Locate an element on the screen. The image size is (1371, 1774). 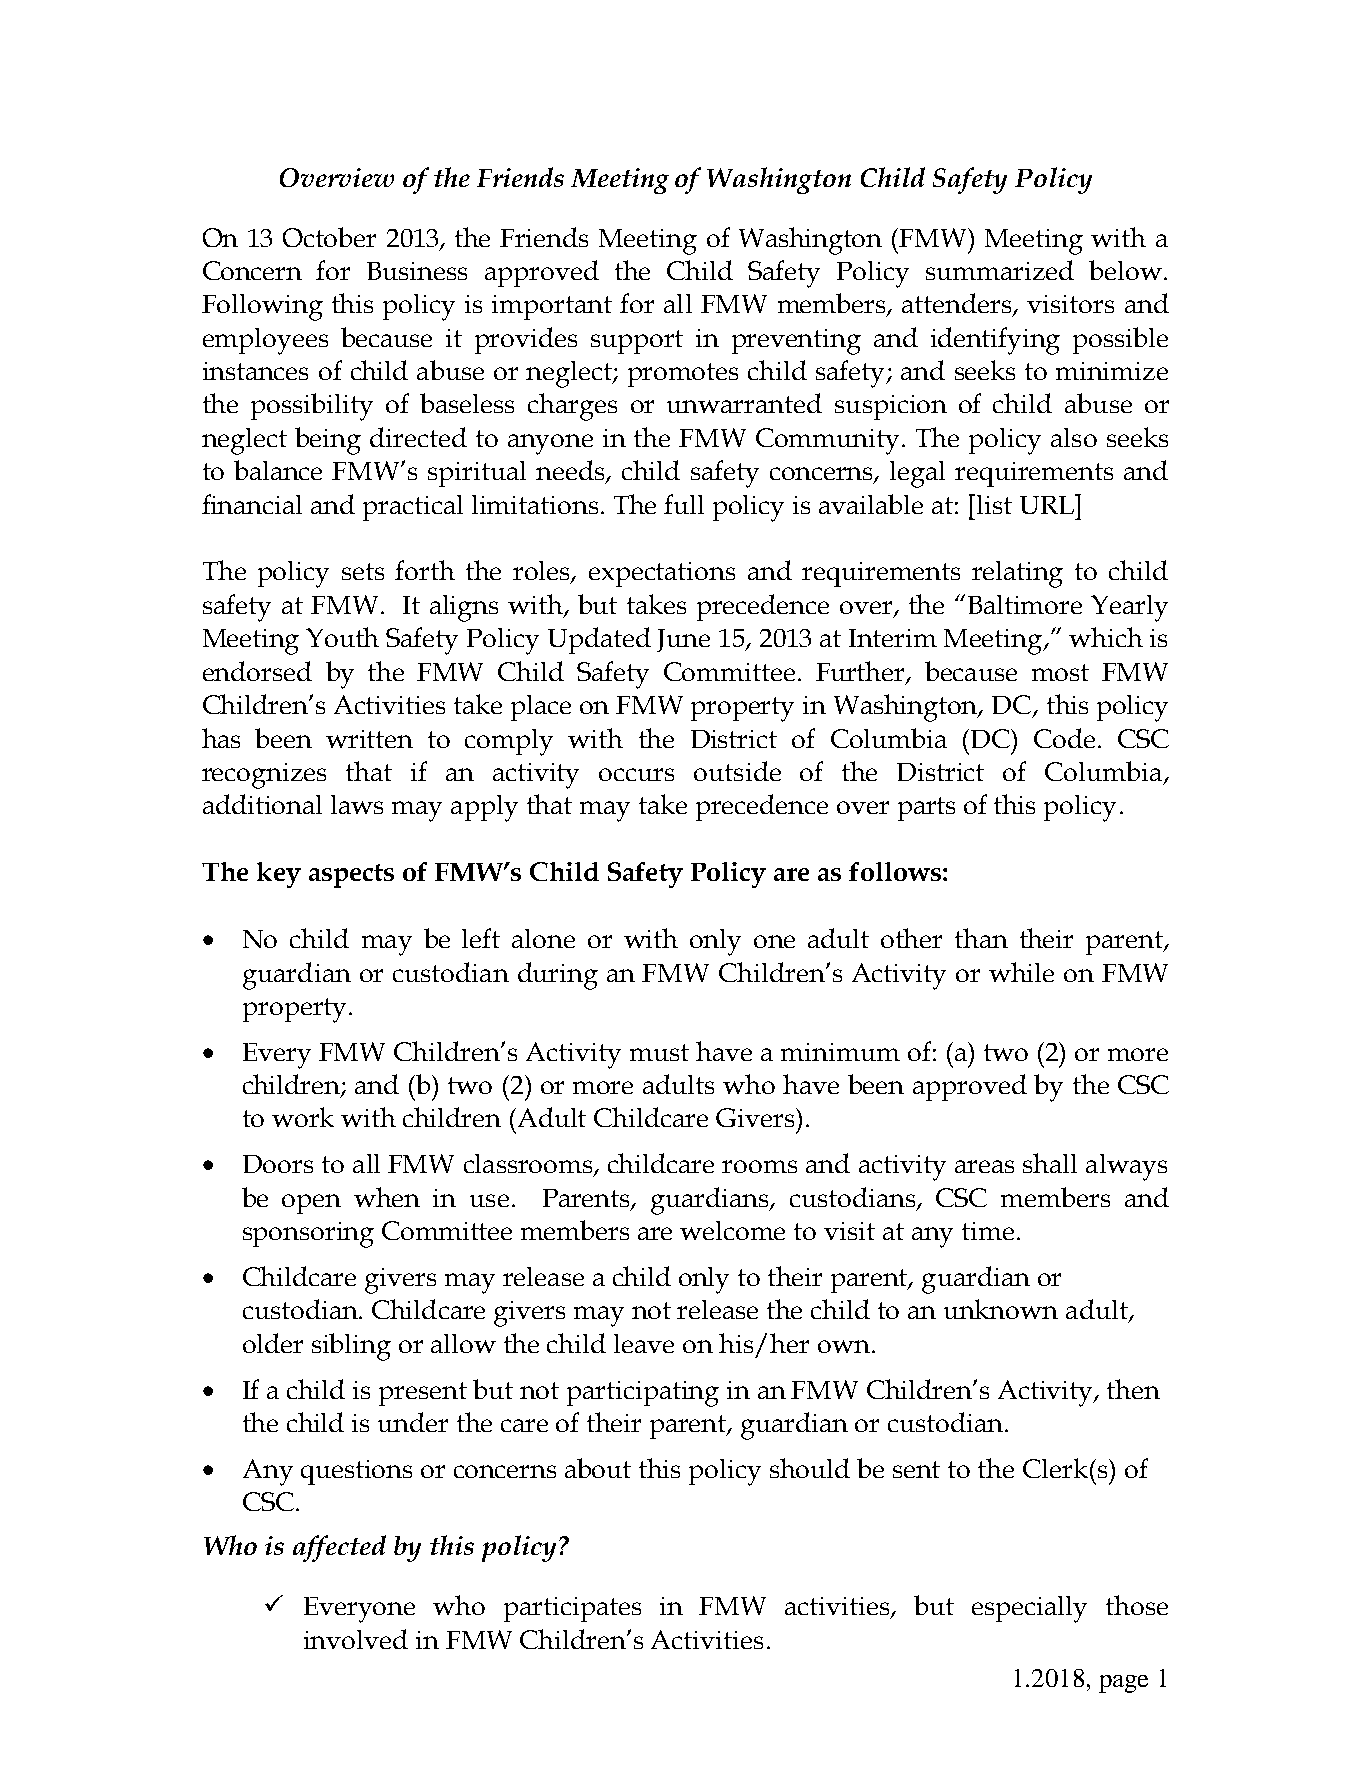
open is located at coordinates (311, 1204).
